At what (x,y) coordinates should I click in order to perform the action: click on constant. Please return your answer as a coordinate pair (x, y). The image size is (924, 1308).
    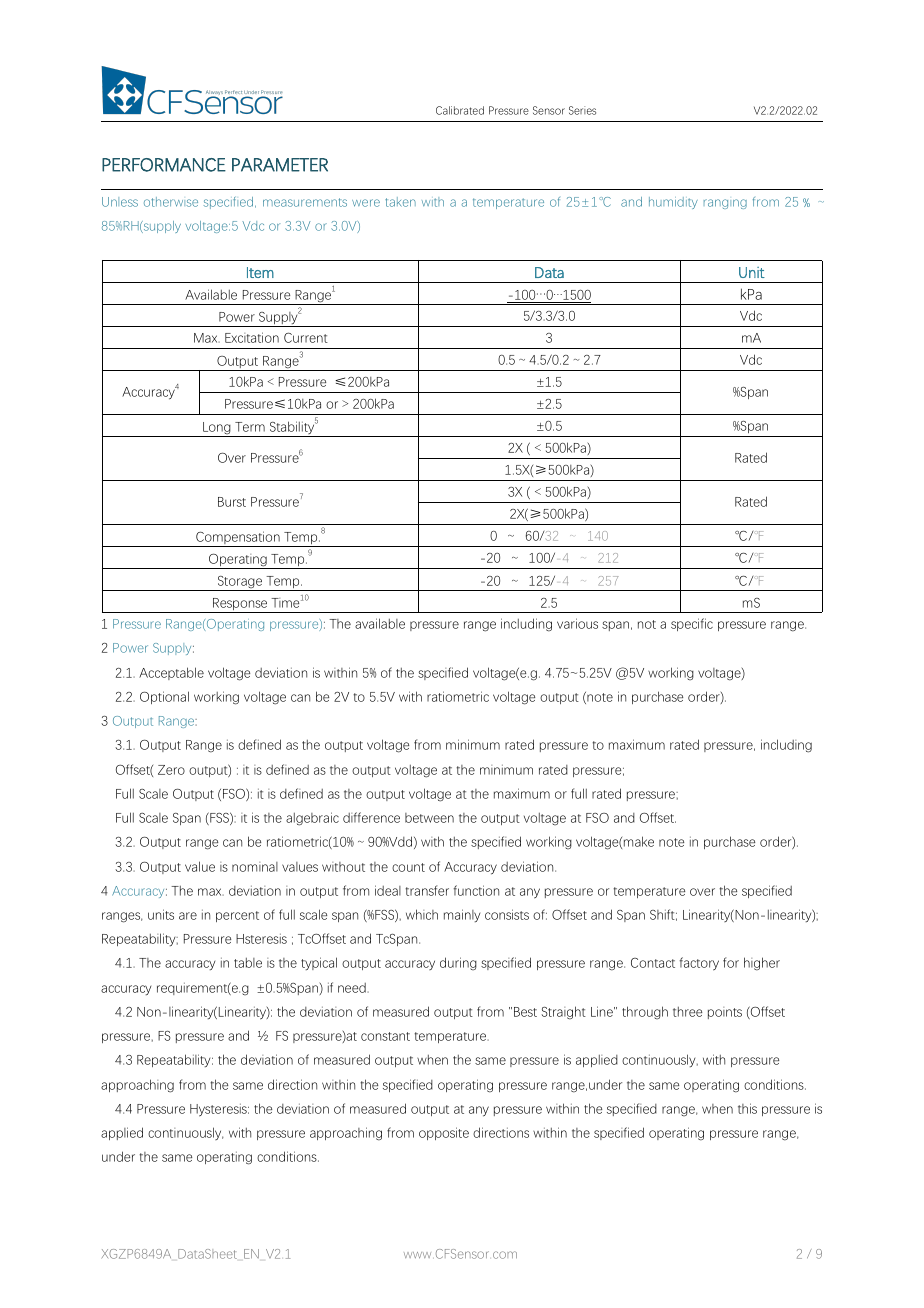
    Looking at the image, I should click on (385, 1036).
